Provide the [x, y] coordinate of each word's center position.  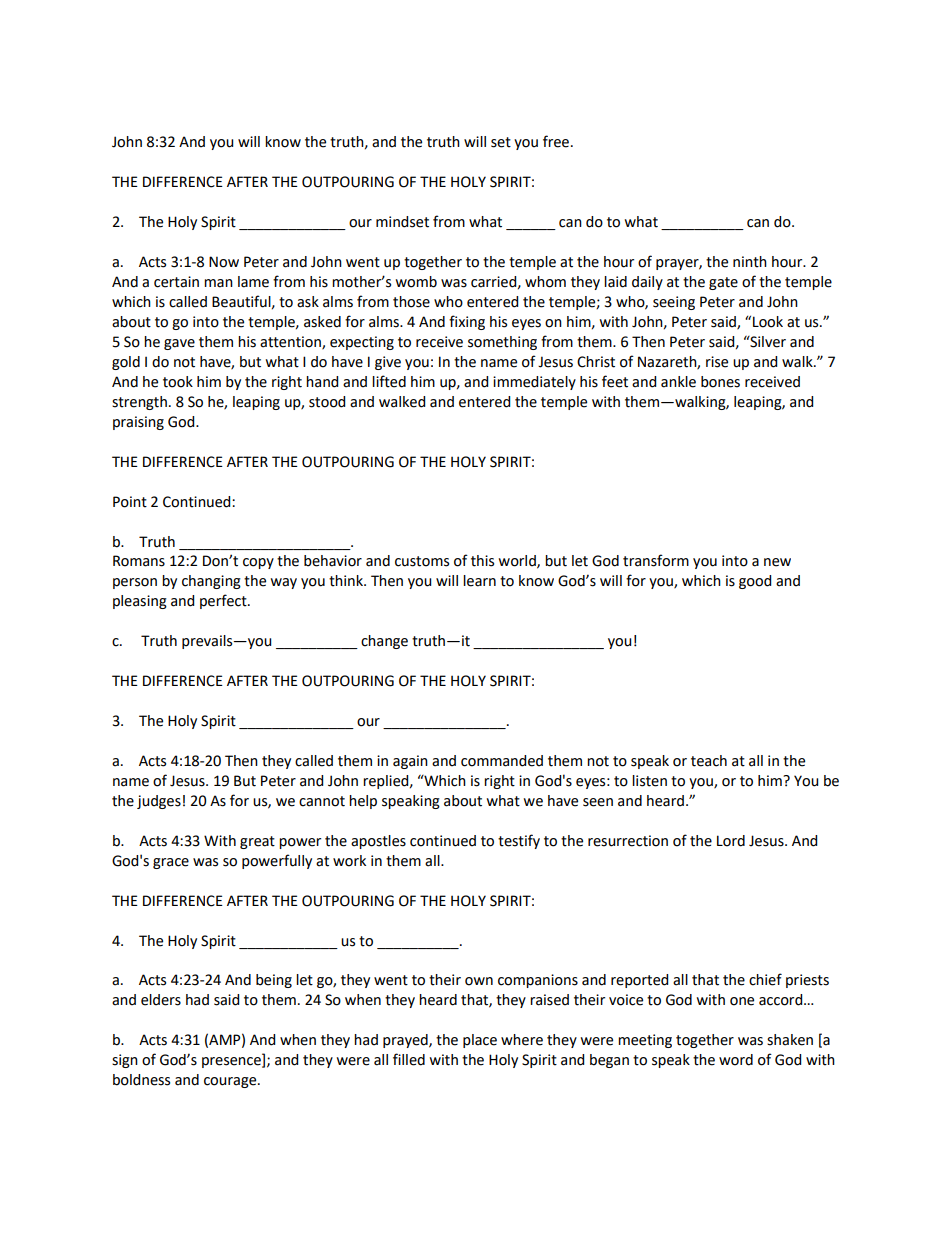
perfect [224, 601]
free [556, 141]
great [257, 842]
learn [479, 581]
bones [720, 382]
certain [176, 282]
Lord [731, 841]
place [480, 1041]
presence [232, 1062]
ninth [750, 262]
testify [519, 841]
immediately [534, 383]
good [755, 582]
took [178, 382]
